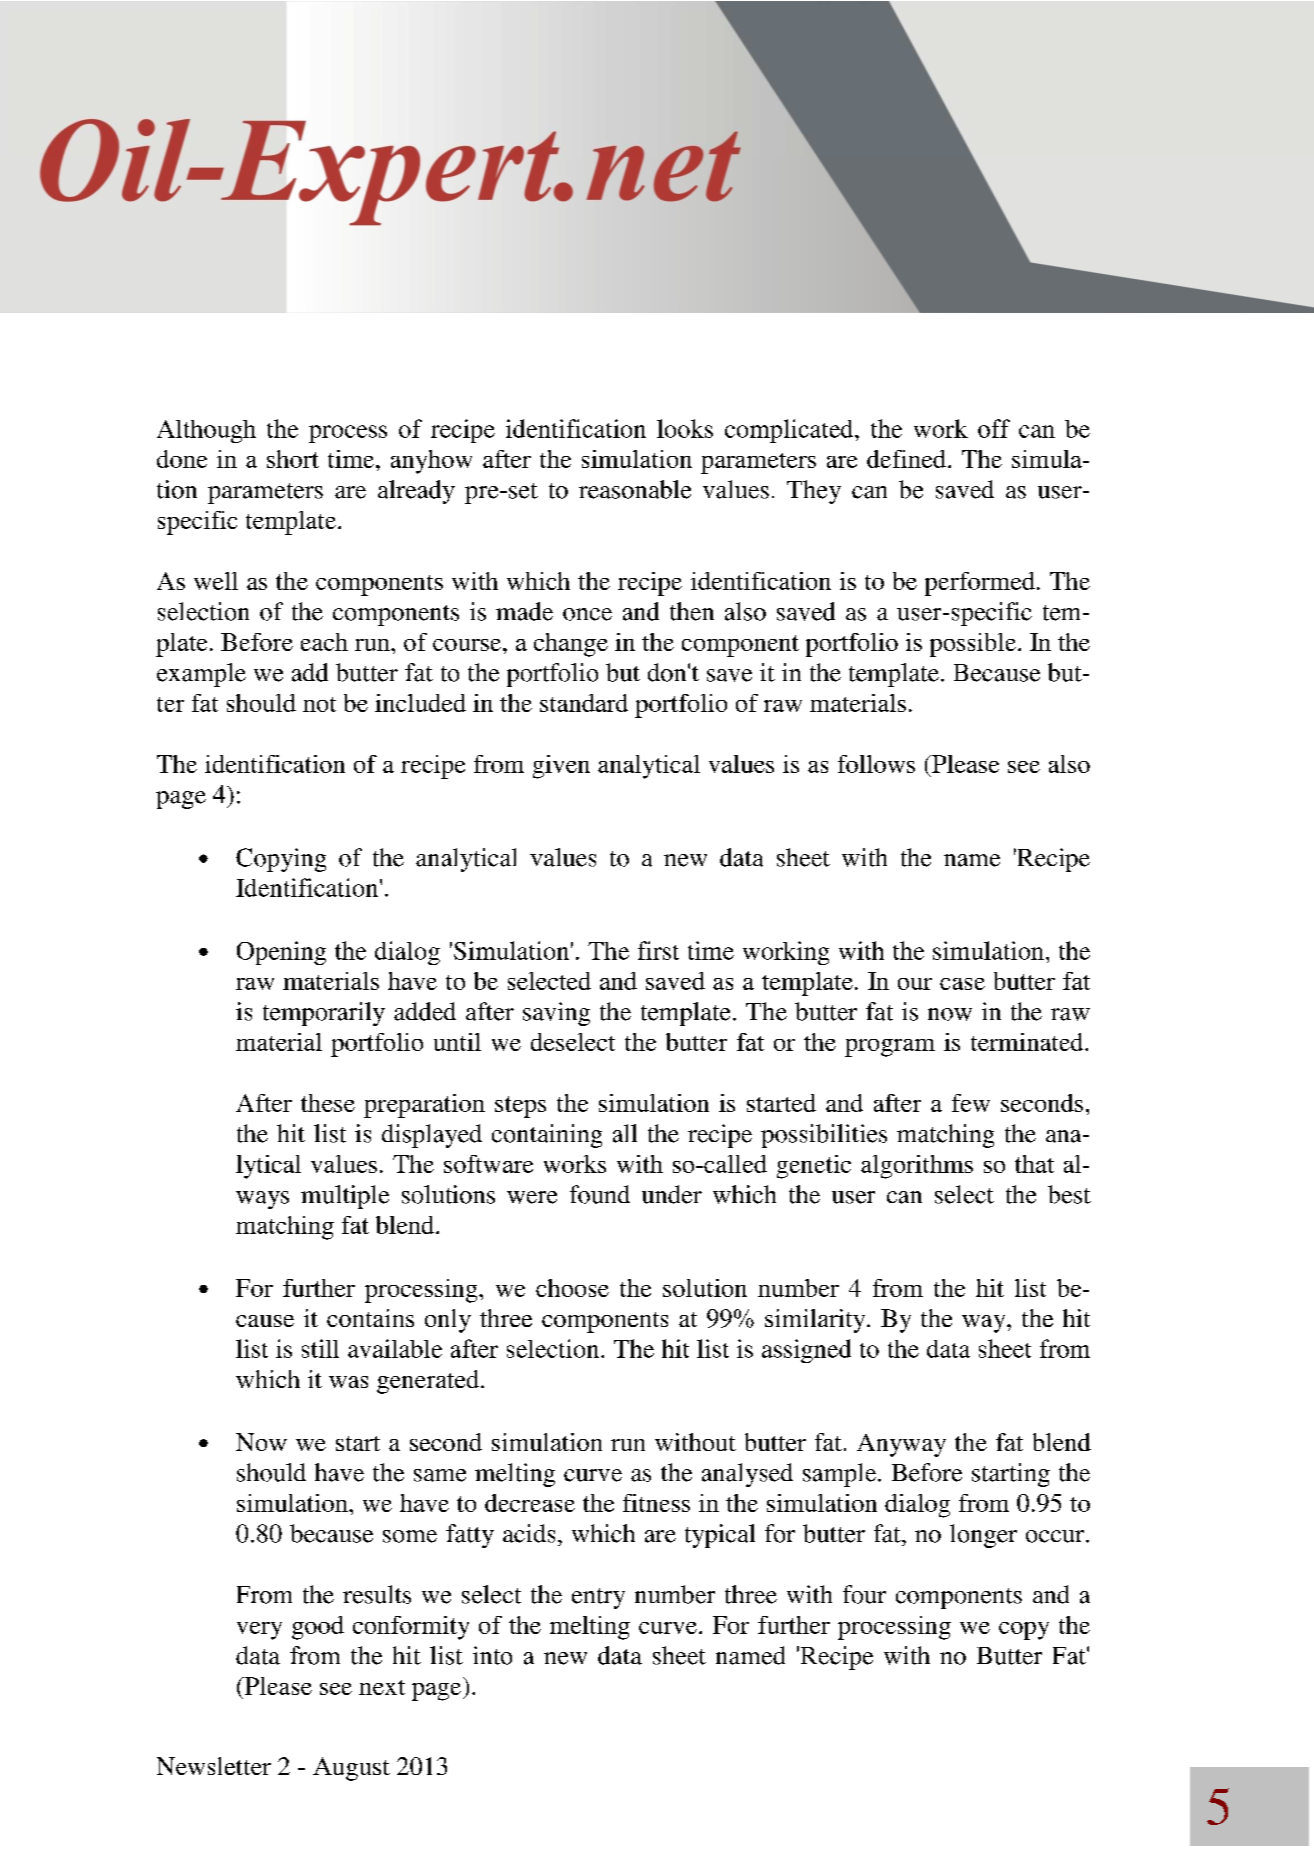 Image resolution: width=1314 pixels, height=1860 pixels. Describe the element at coordinates (656, 1503) in the screenshot. I see `fitness` at that location.
